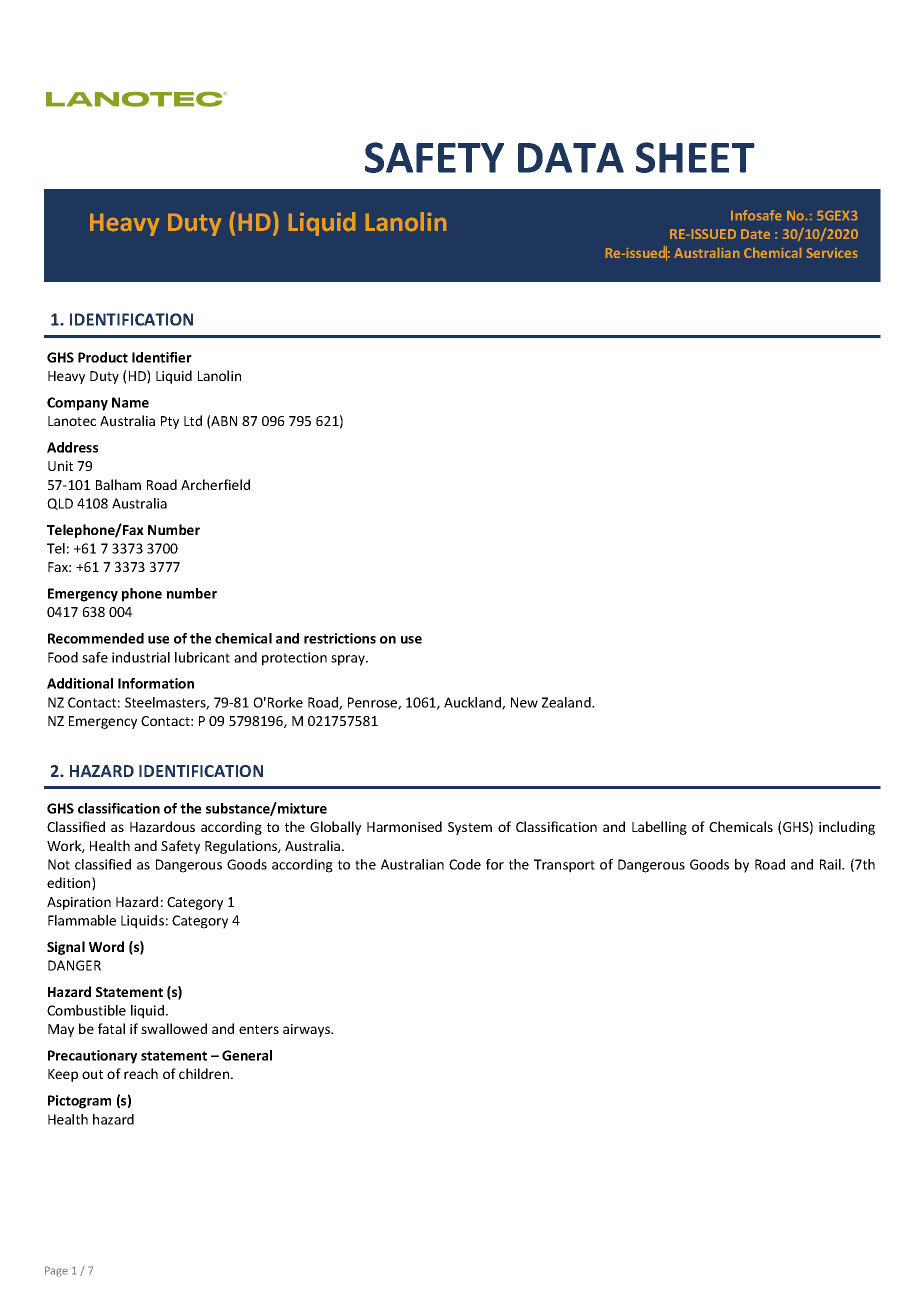 Image resolution: width=924 pixels, height=1308 pixels. What do you see at coordinates (308, 1030) in the screenshot?
I see `airways` at bounding box center [308, 1030].
